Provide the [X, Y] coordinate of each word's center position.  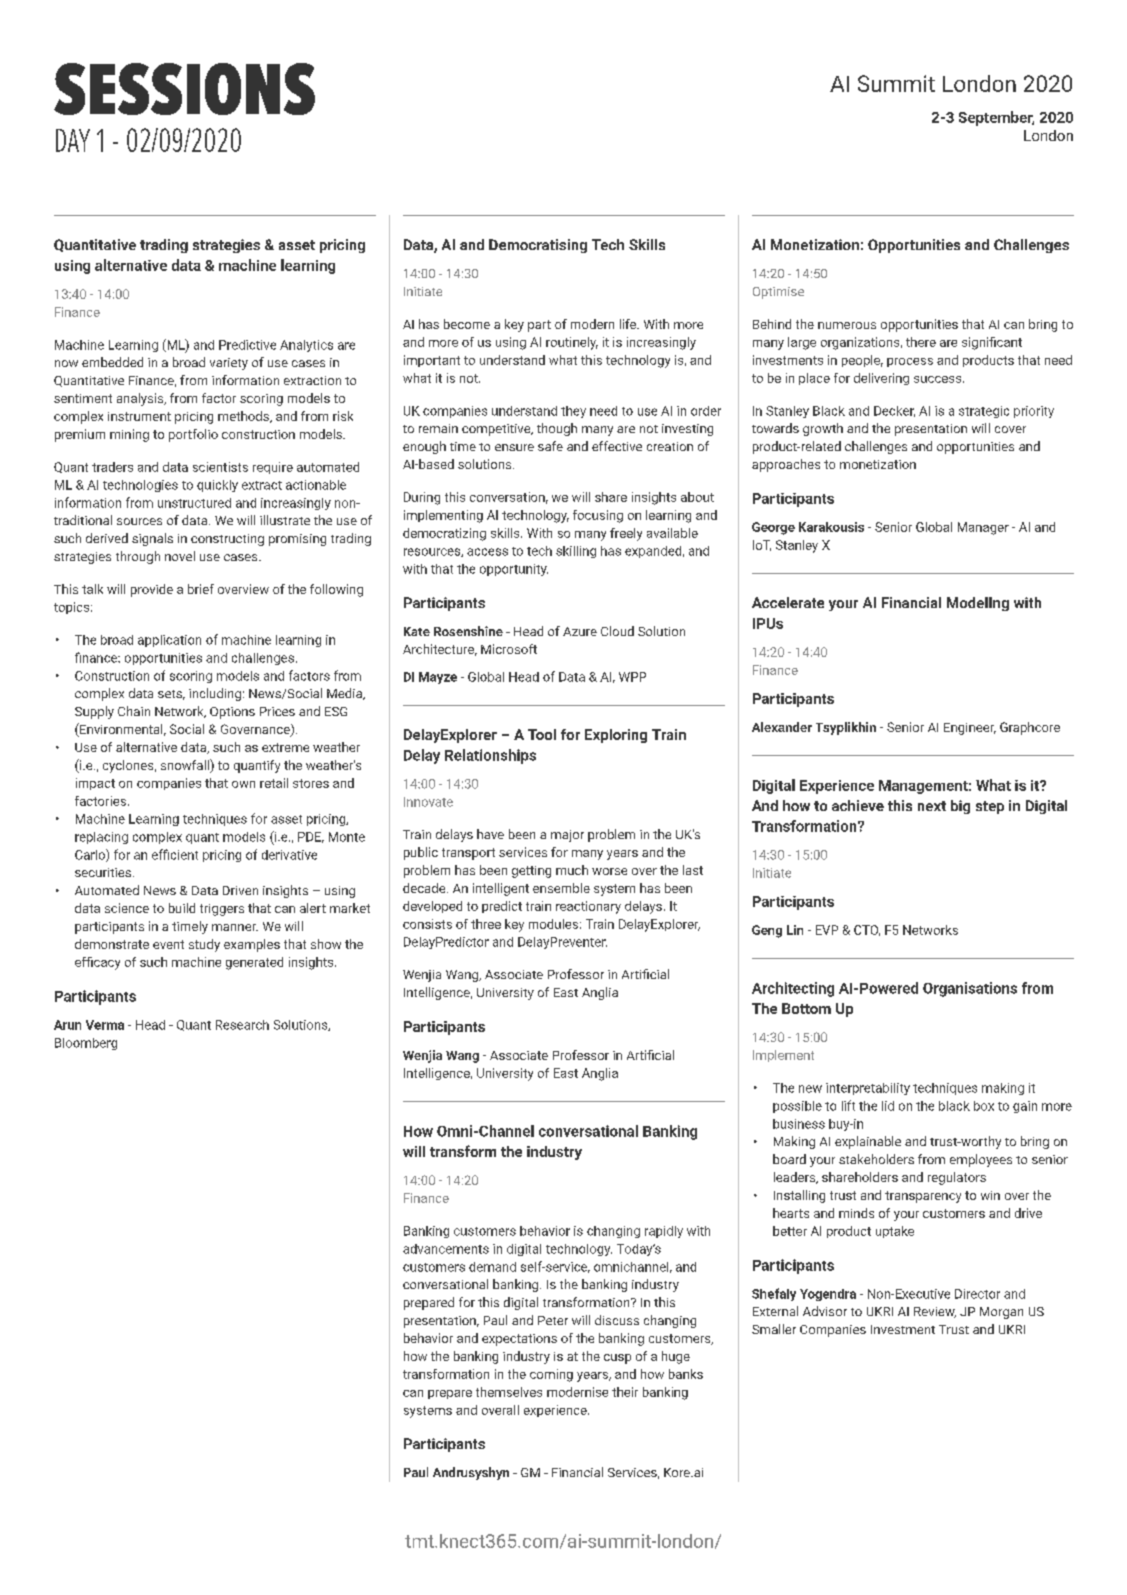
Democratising [538, 246]
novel [180, 556]
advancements [446, 1249]
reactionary [588, 907]
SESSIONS [184, 89]
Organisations [970, 989]
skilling [576, 552]
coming [551, 1375]
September [996, 118]
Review [935, 1312]
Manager [983, 528]
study [204, 945]
